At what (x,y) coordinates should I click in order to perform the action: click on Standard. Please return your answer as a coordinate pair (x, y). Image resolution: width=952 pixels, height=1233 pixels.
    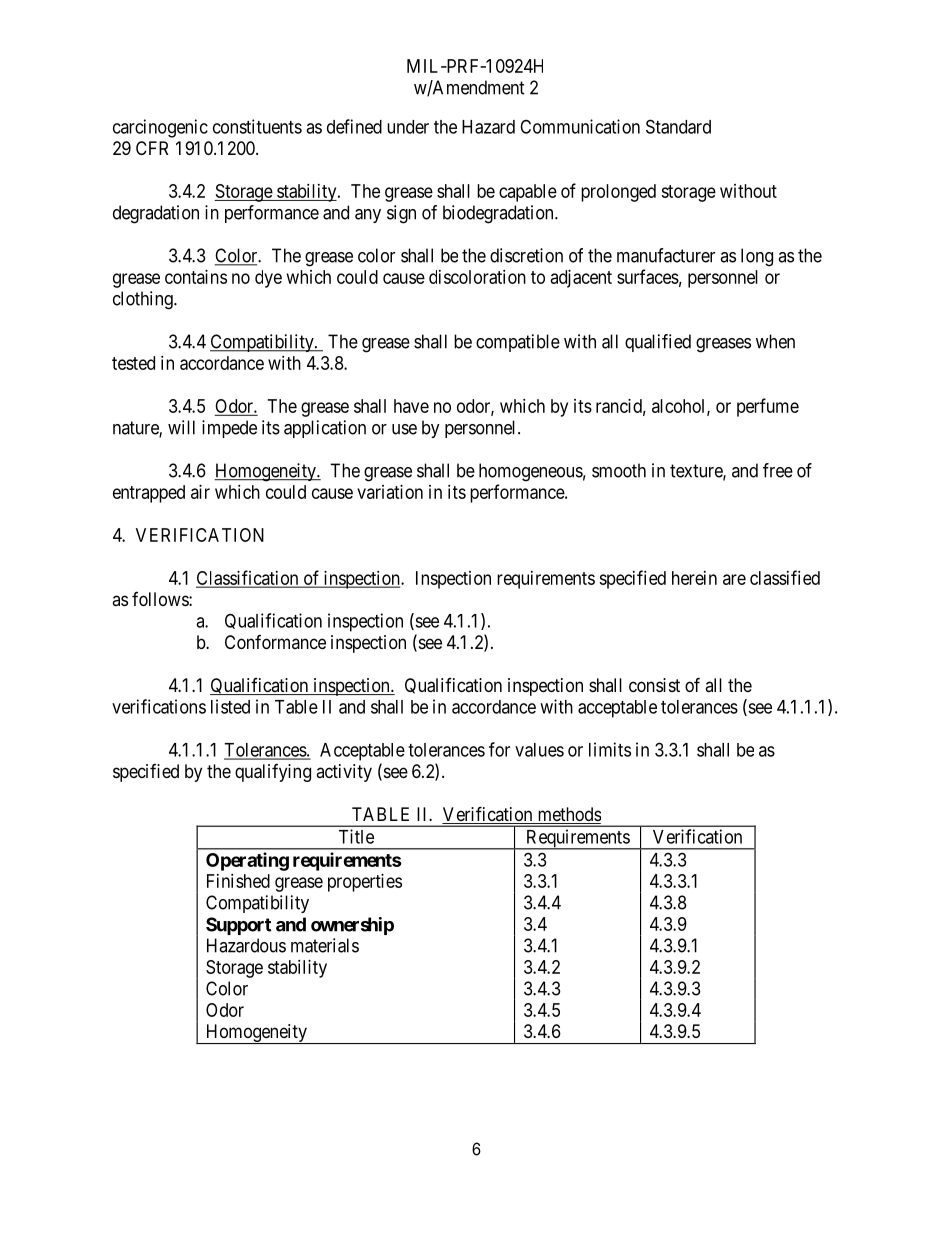
    Looking at the image, I should click on (678, 126).
